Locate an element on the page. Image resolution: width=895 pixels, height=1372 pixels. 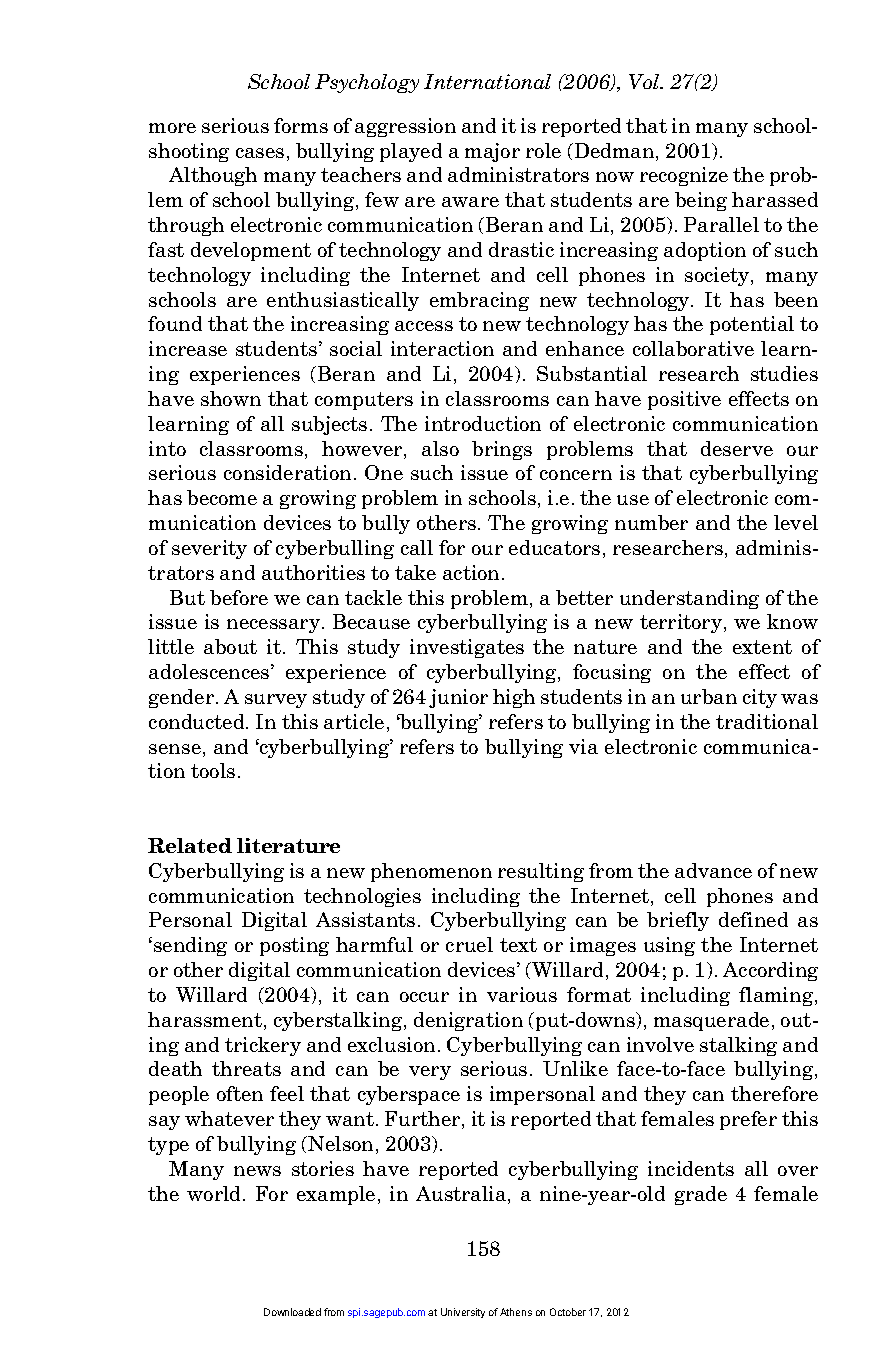
phenomenon is located at coordinates (431, 872).
